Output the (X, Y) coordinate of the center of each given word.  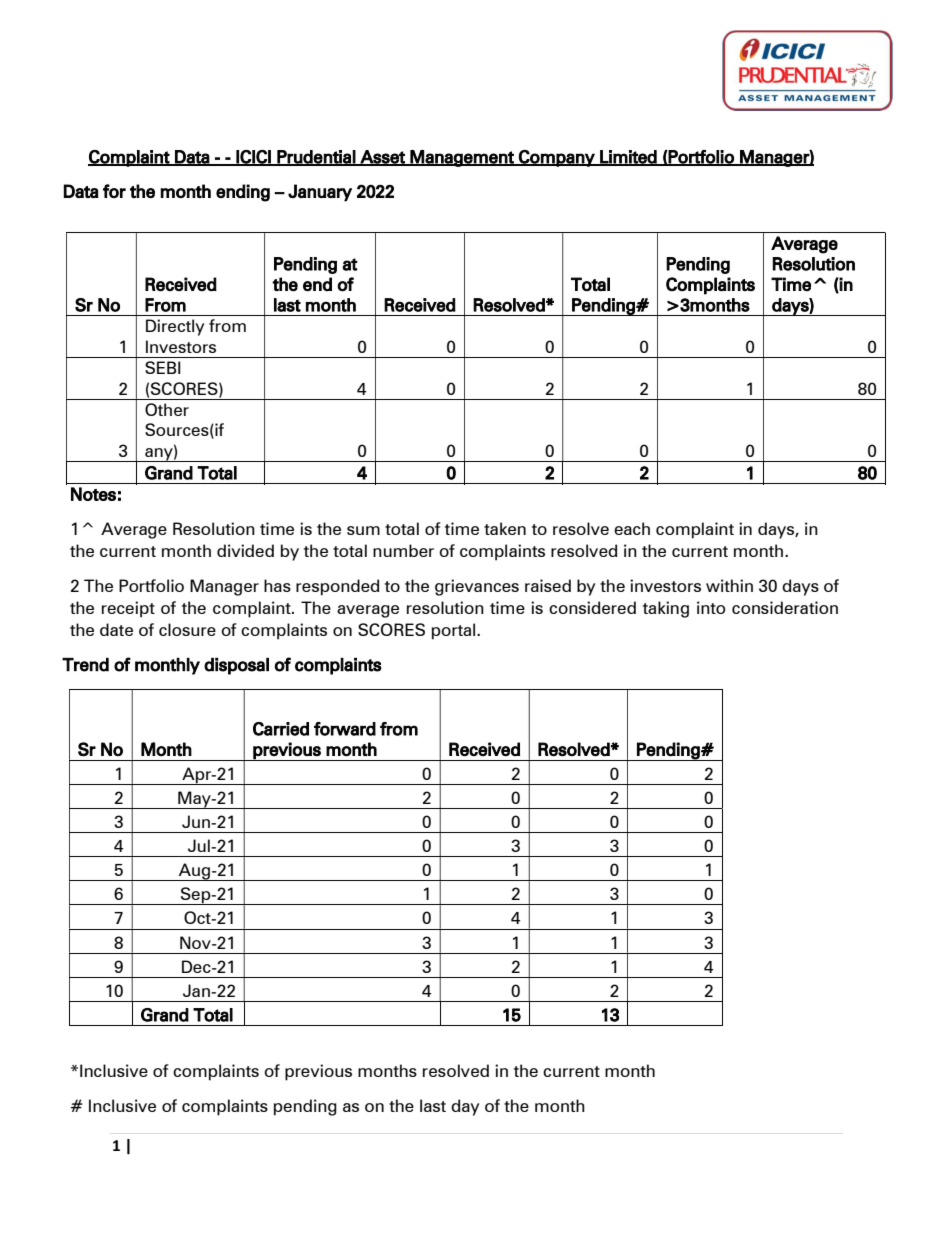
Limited (628, 158)
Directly (175, 327)
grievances (477, 587)
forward (345, 729)
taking (666, 609)
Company (557, 158)
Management (462, 158)
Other (167, 409)
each (632, 528)
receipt (128, 609)
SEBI (163, 367)
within (729, 585)
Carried (281, 729)
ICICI (254, 158)
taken (505, 528)
